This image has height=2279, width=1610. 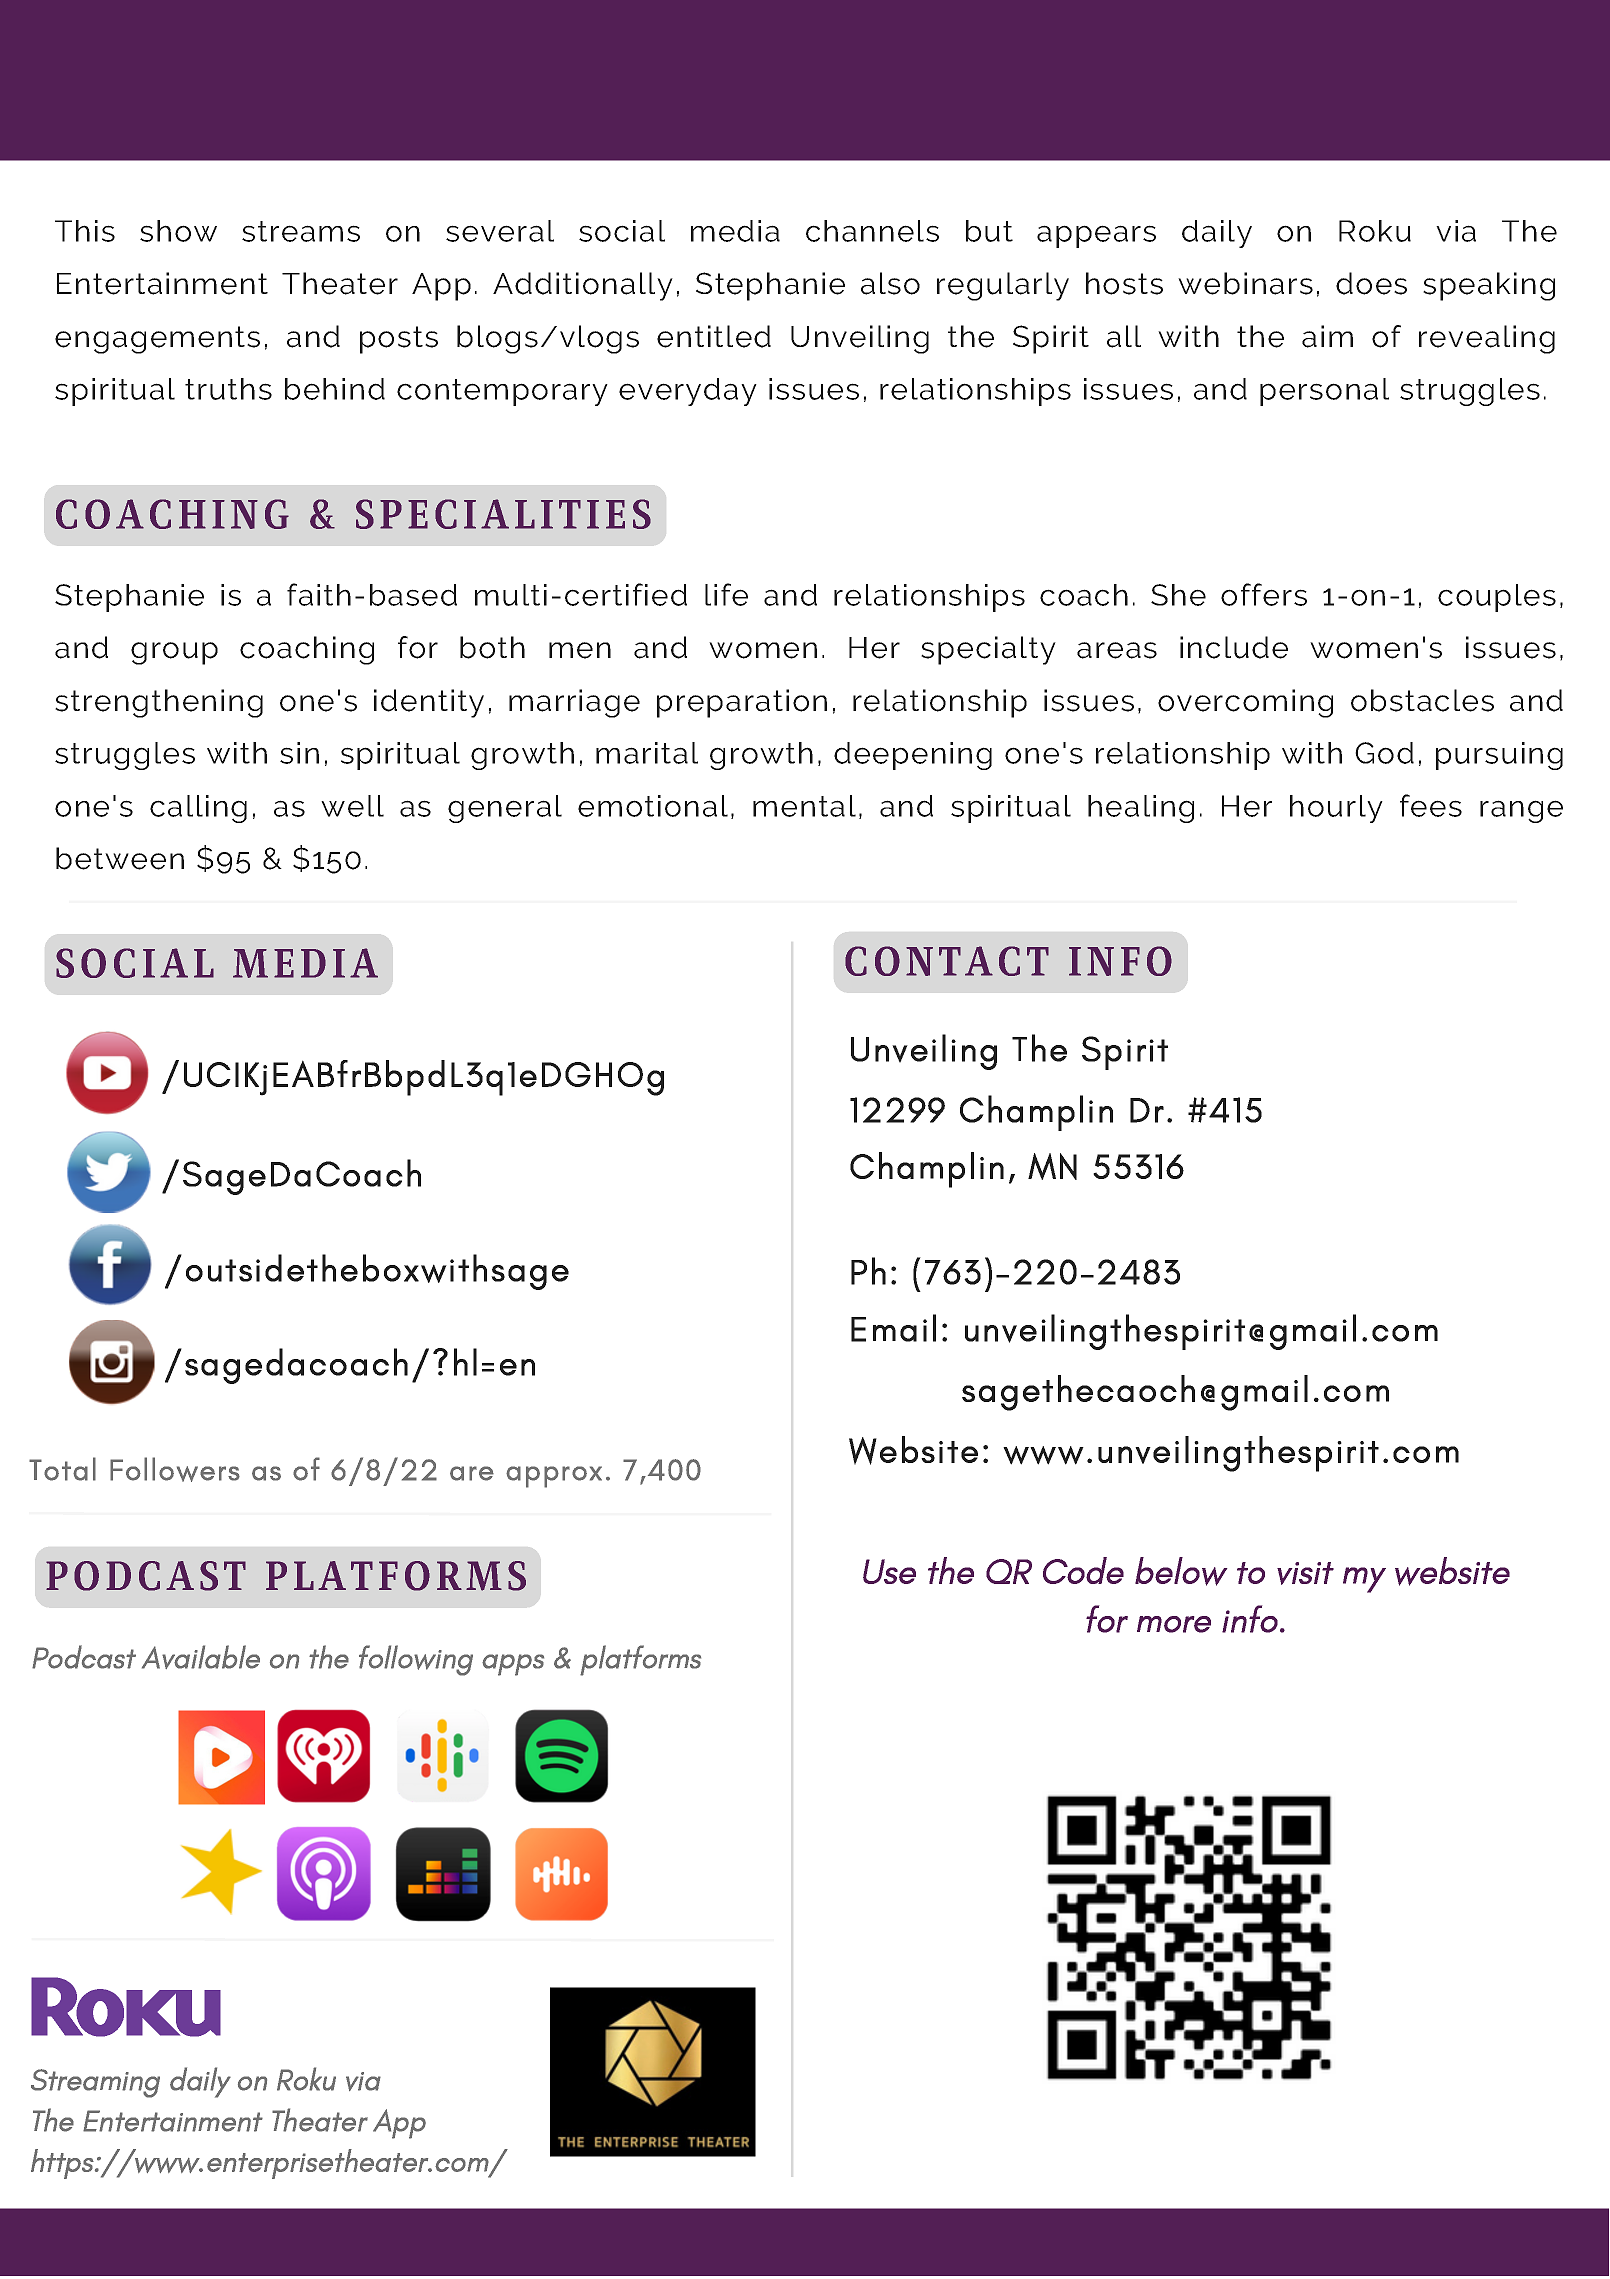 What do you see at coordinates (1371, 283) in the image?
I see `does` at bounding box center [1371, 283].
